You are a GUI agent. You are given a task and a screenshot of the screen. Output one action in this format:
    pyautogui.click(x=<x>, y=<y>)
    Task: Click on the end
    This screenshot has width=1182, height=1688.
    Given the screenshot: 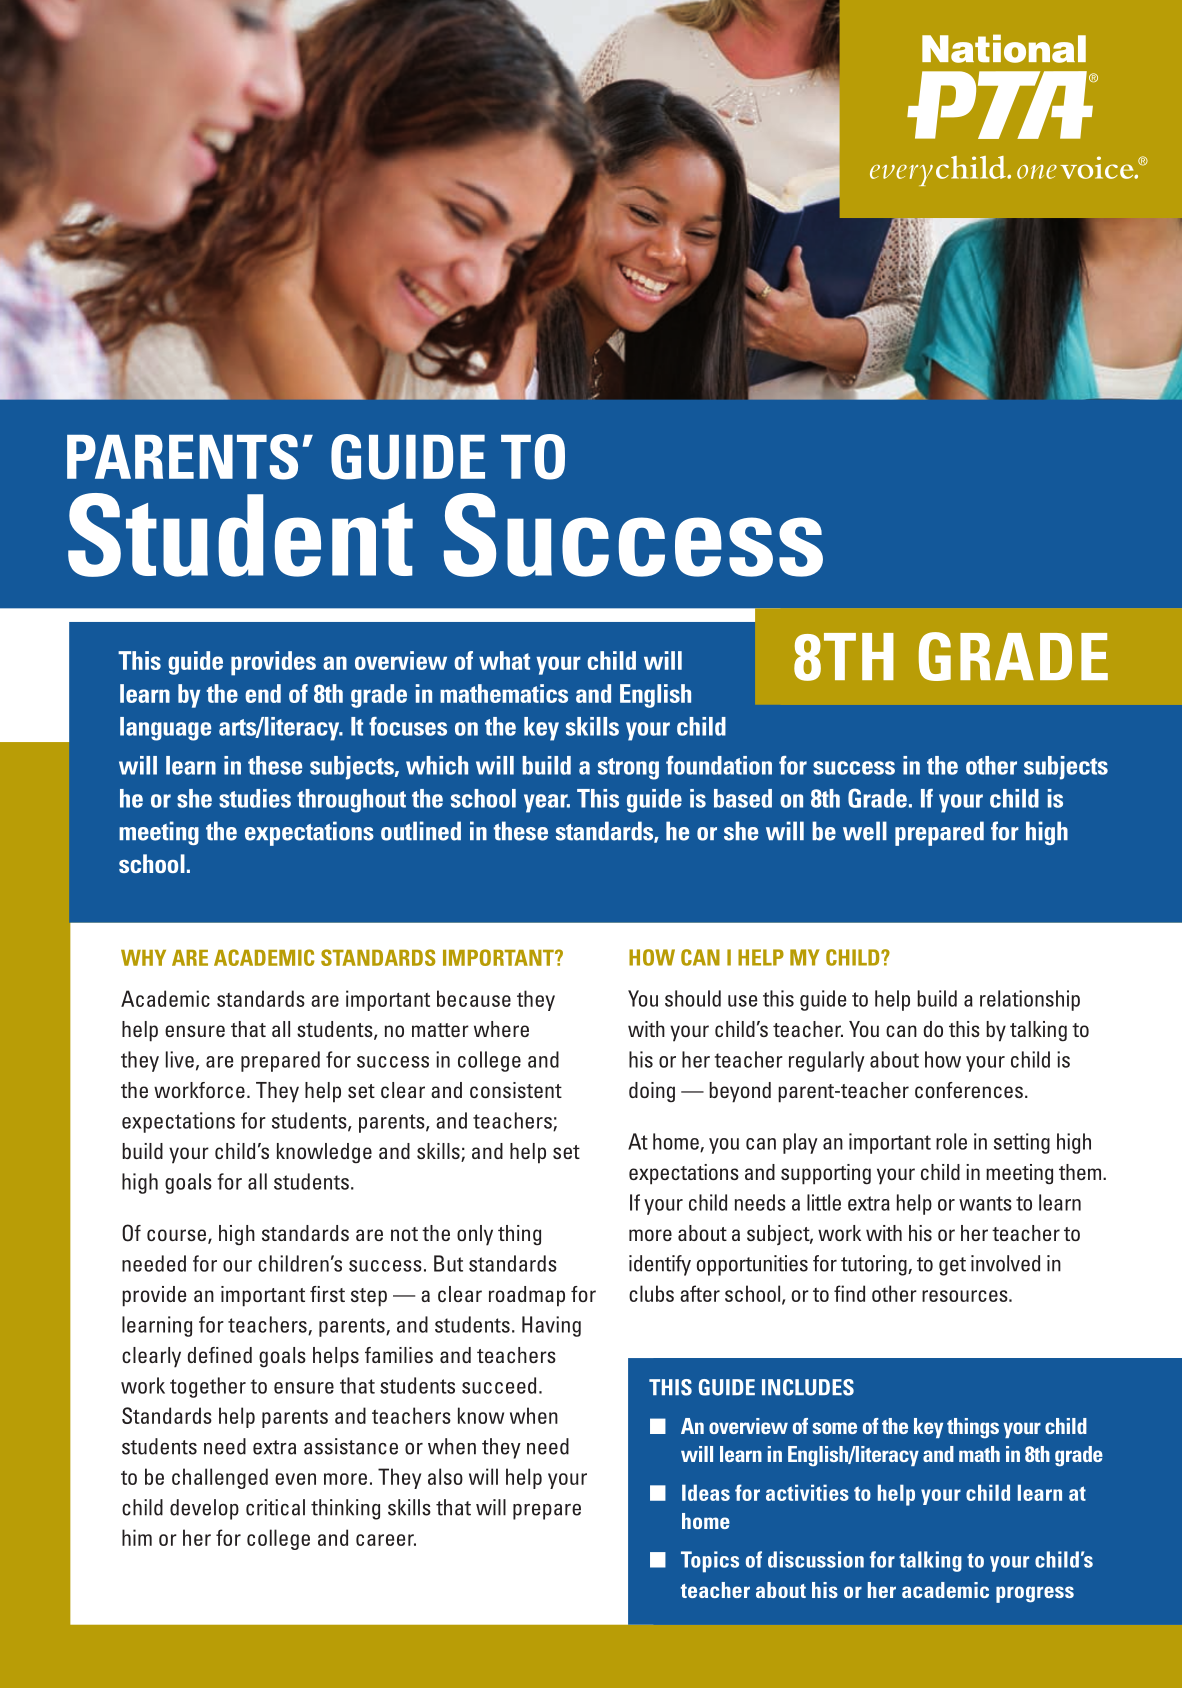 What is the action you would take?
    pyautogui.click(x=263, y=693)
